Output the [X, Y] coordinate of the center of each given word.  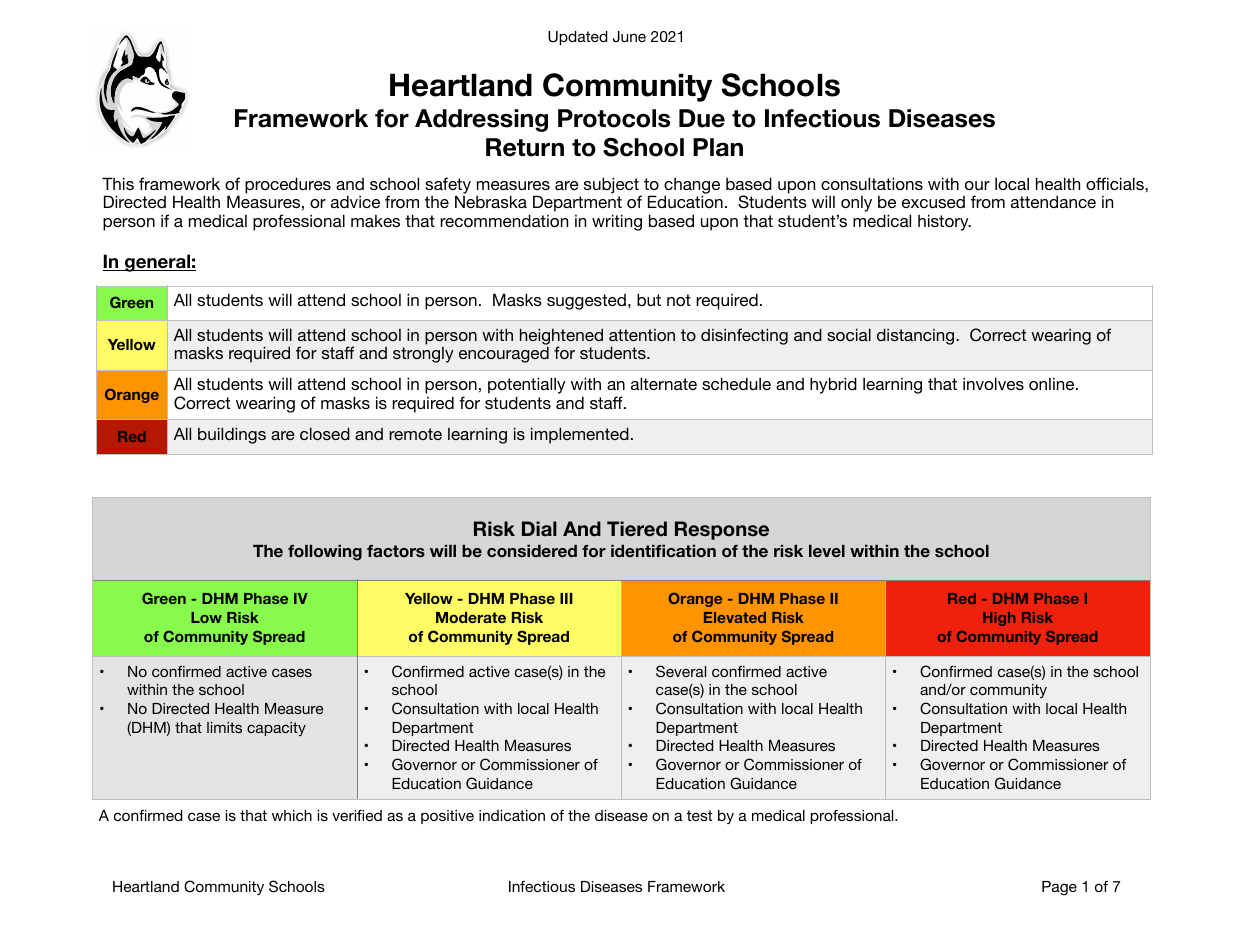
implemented [580, 435]
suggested [586, 302]
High [999, 619]
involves [993, 383]
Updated [577, 38]
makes [375, 221]
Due [702, 118]
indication [512, 815]
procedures [288, 185]
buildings [232, 435]
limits [224, 727]
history [944, 222]
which [292, 815]
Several [681, 671]
